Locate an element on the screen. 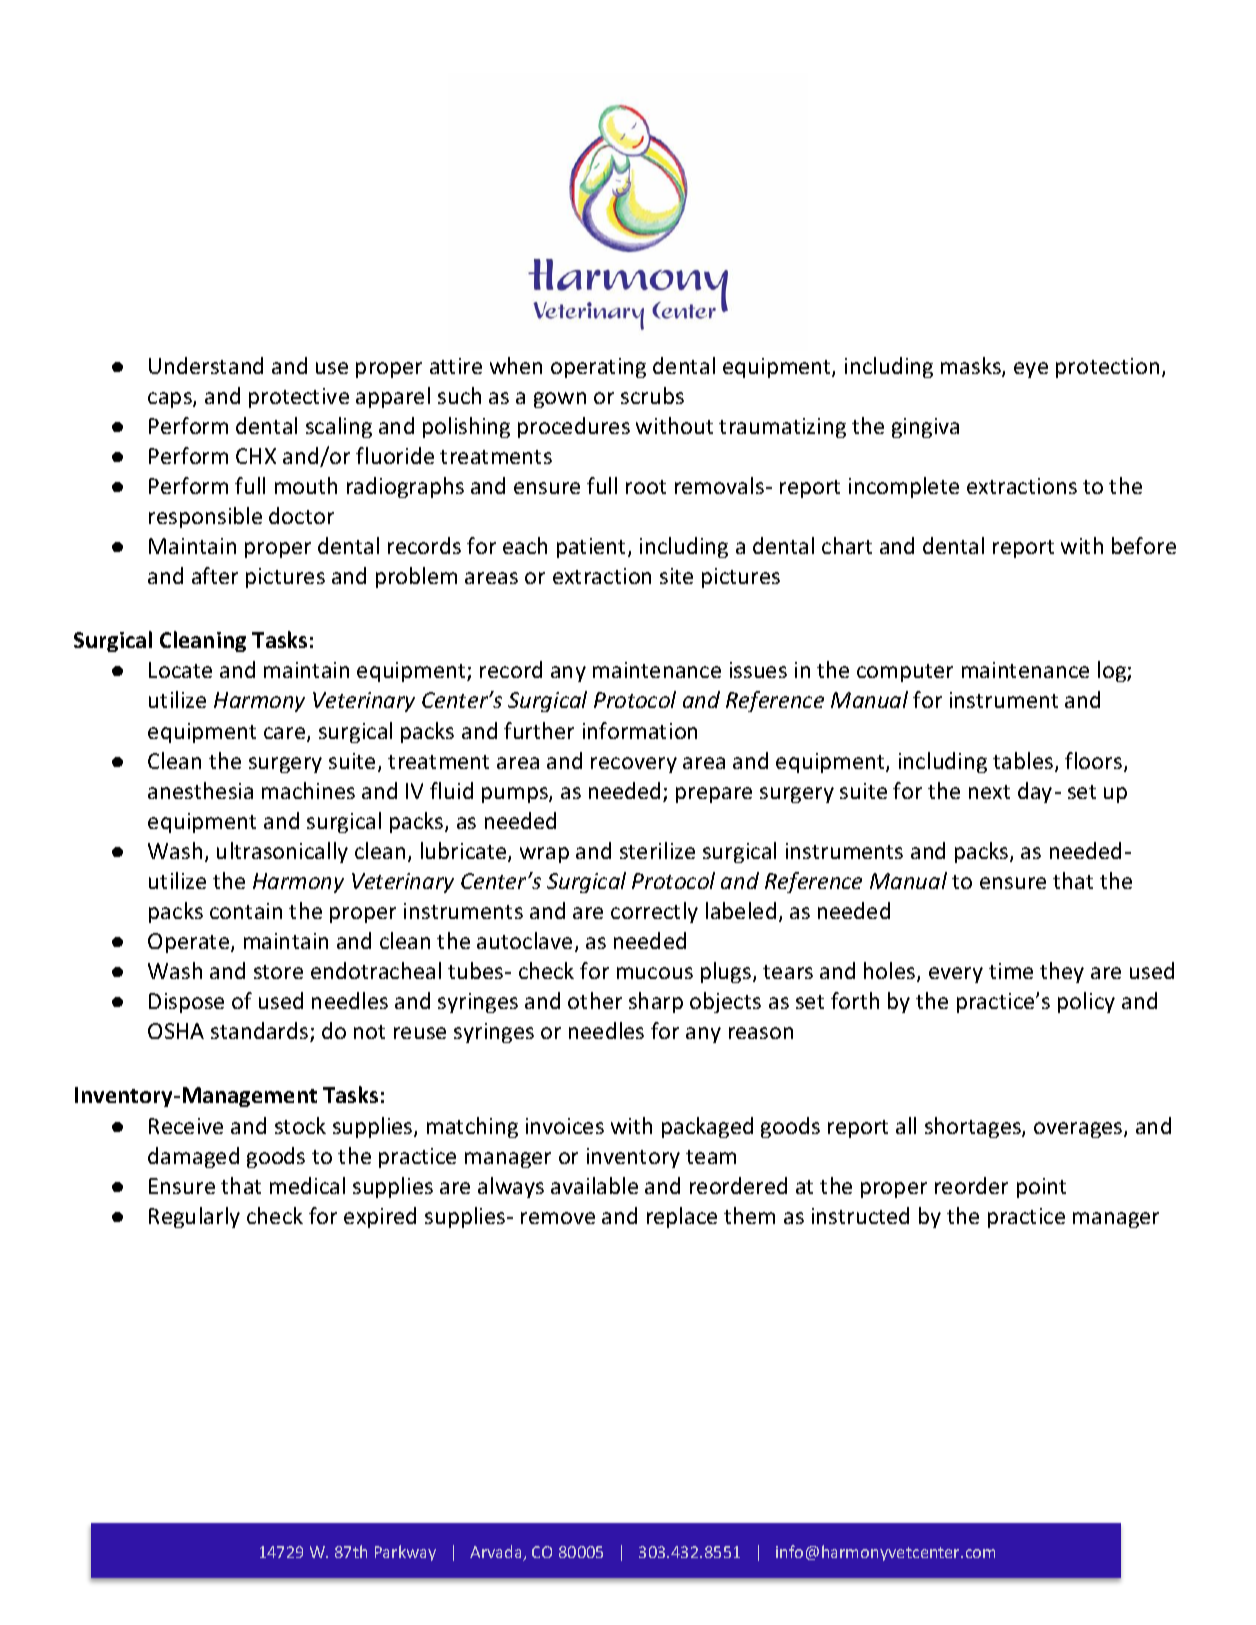  computer is located at coordinates (905, 673).
